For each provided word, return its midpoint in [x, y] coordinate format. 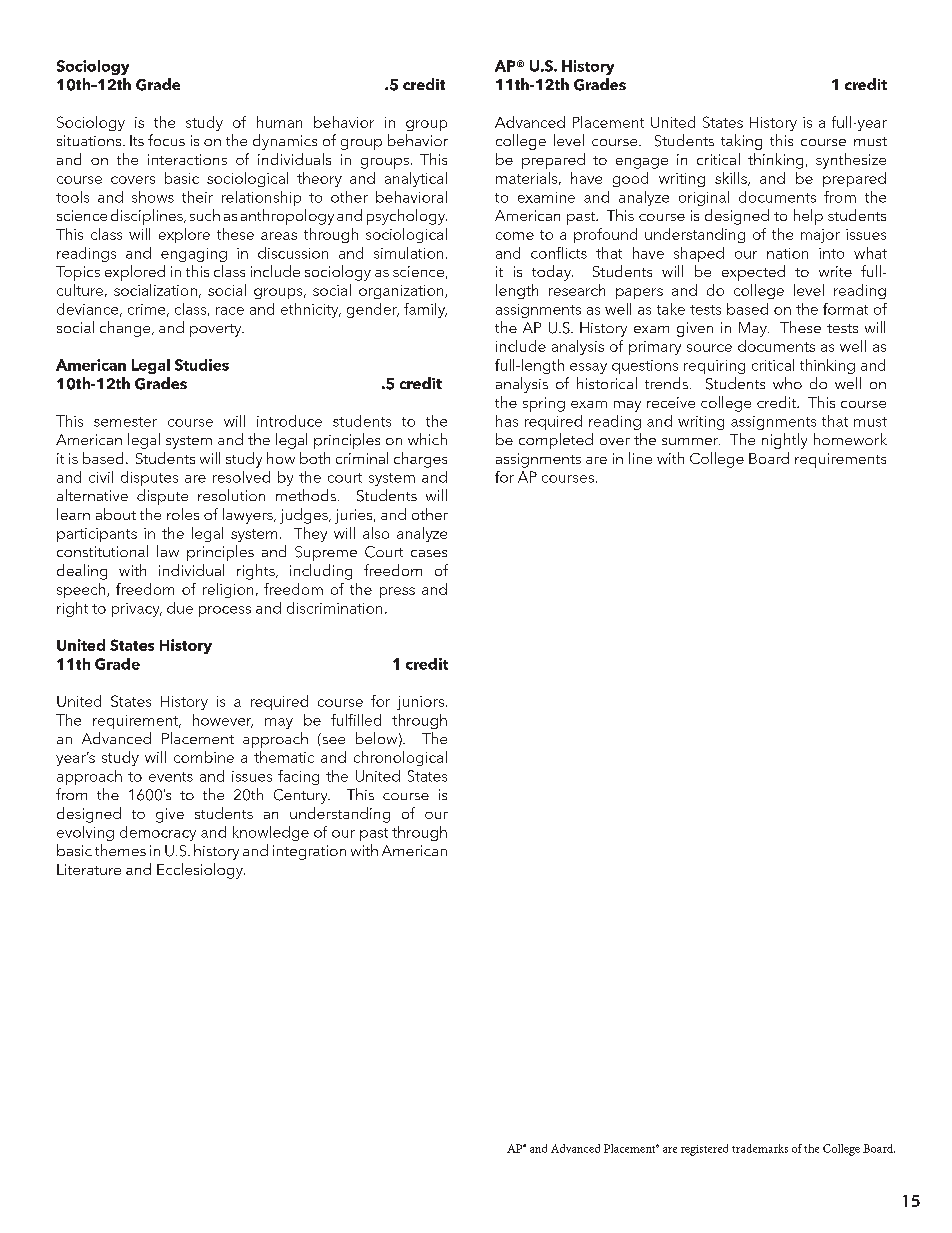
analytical [416, 179]
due [180, 608]
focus [166, 140]
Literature [89, 869]
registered [704, 1150]
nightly [784, 441]
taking [741, 142]
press [397, 592]
